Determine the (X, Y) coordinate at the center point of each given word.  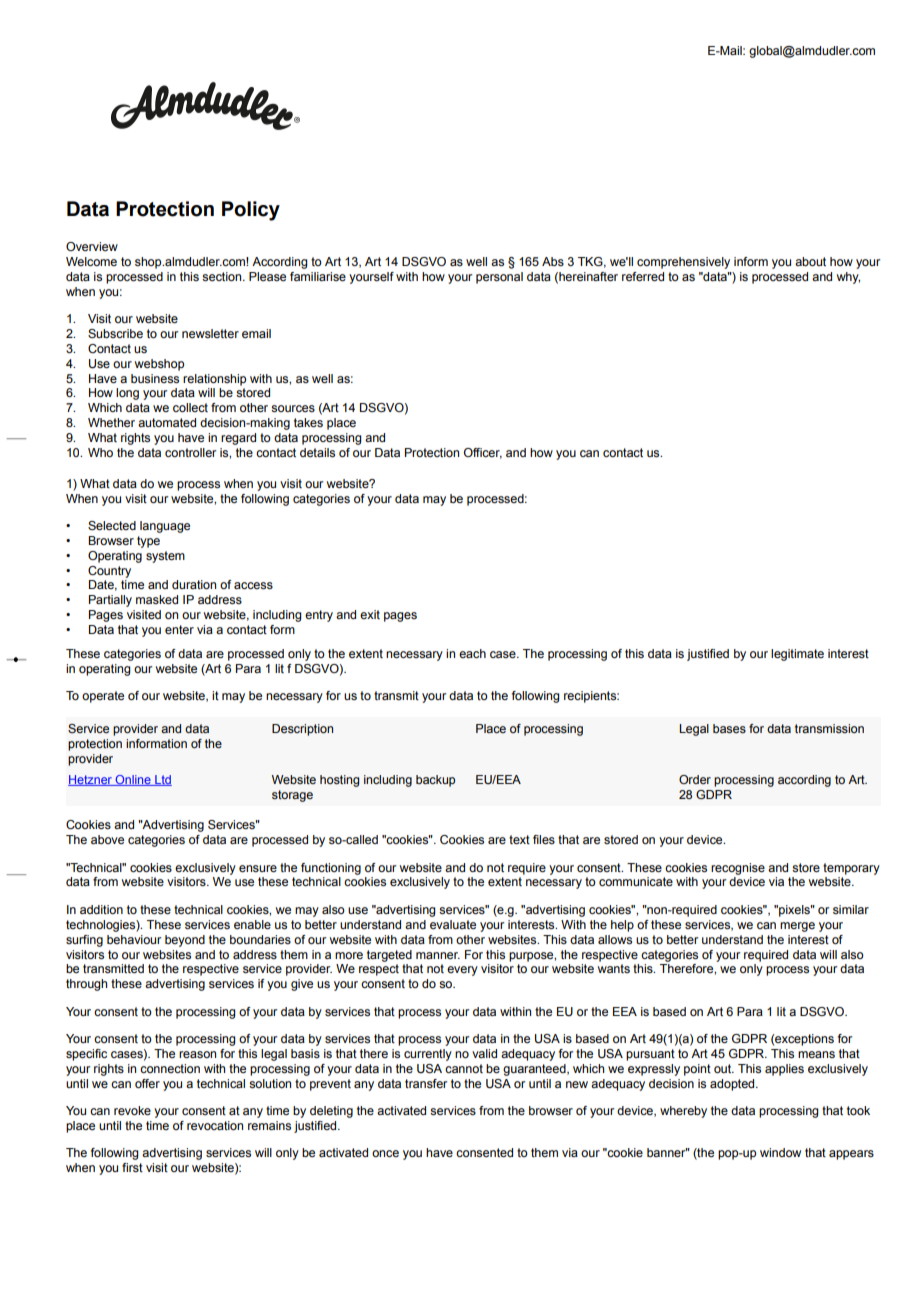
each (472, 653)
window (780, 1152)
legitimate (797, 655)
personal (499, 278)
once (385, 1153)
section (223, 276)
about (810, 261)
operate (103, 697)
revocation (215, 1125)
